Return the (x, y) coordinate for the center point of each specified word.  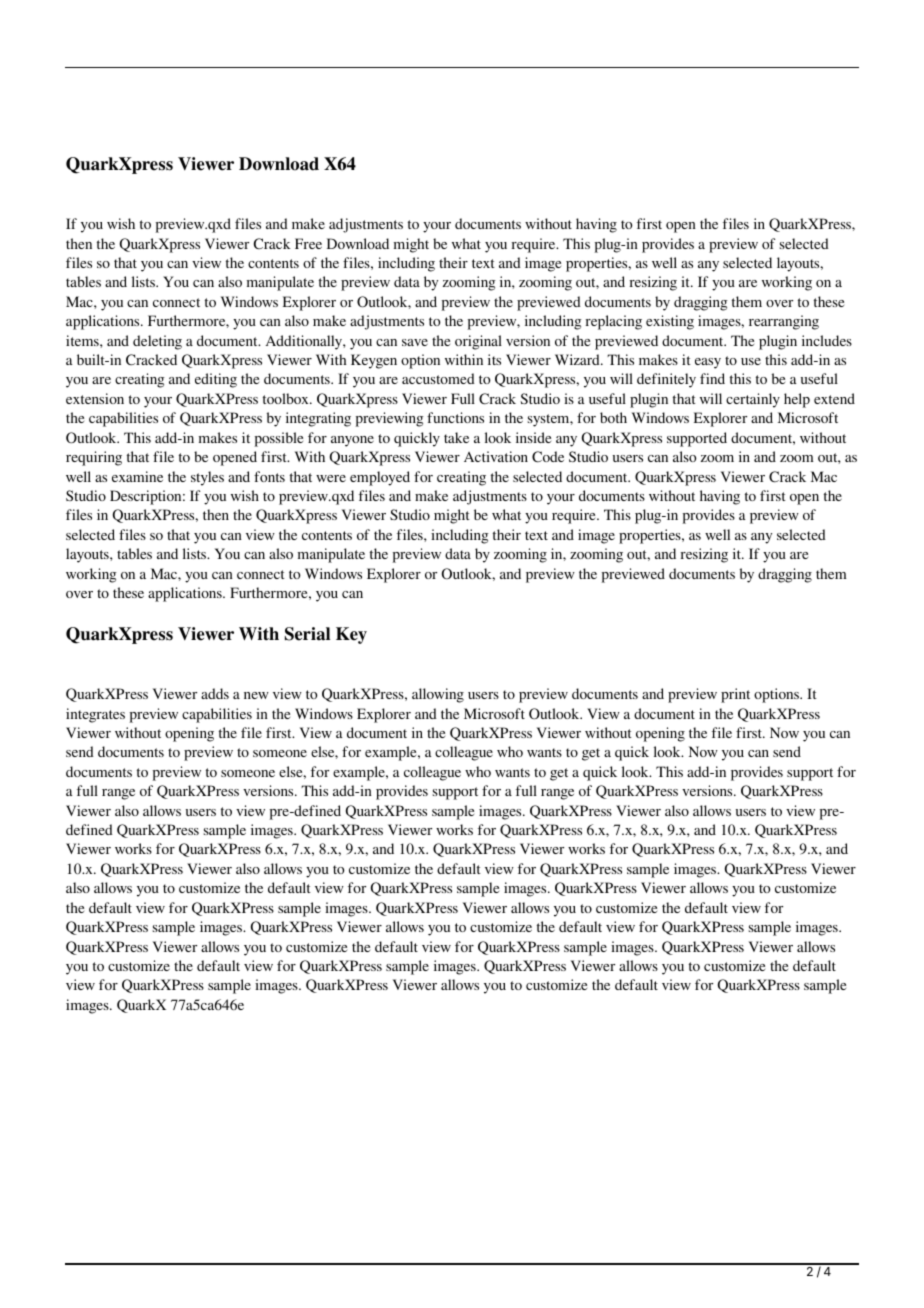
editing (216, 380)
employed (380, 478)
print (735, 695)
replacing (614, 322)
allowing (438, 695)
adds (215, 693)
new (256, 695)
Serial (307, 634)
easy (708, 363)
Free (308, 243)
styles (207, 478)
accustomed (438, 378)
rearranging (784, 322)
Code (548, 457)
